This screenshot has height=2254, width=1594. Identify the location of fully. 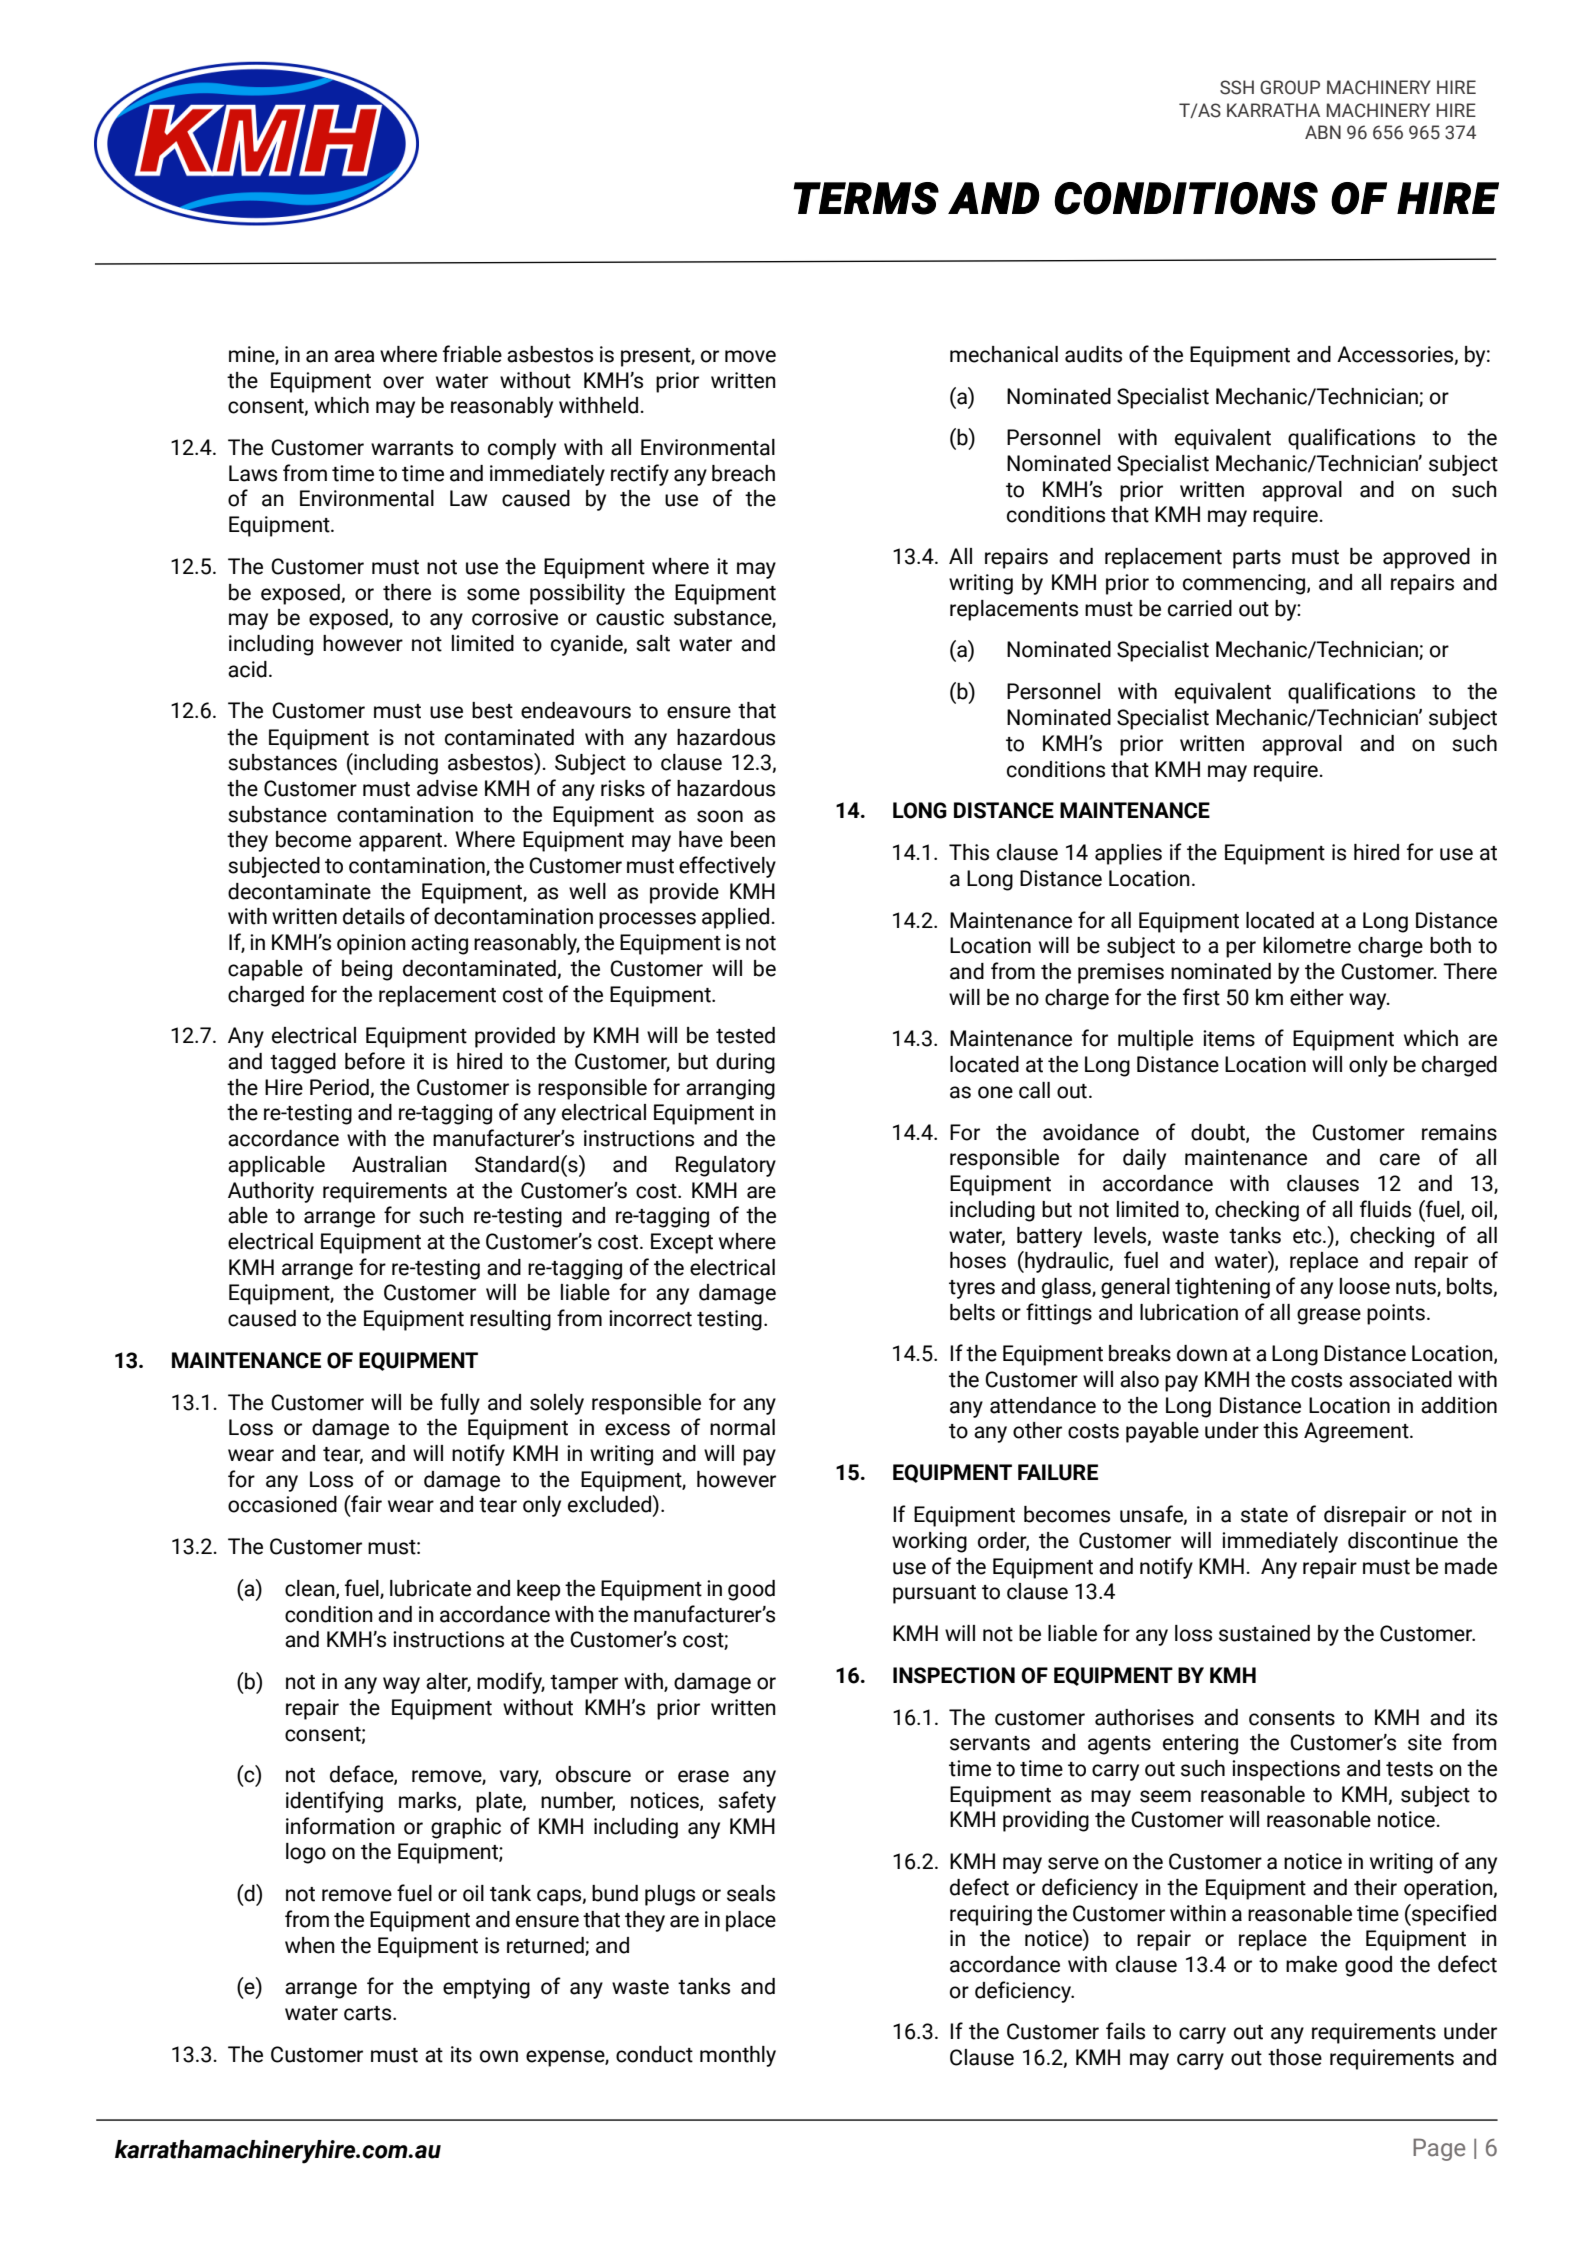
(460, 1404).
